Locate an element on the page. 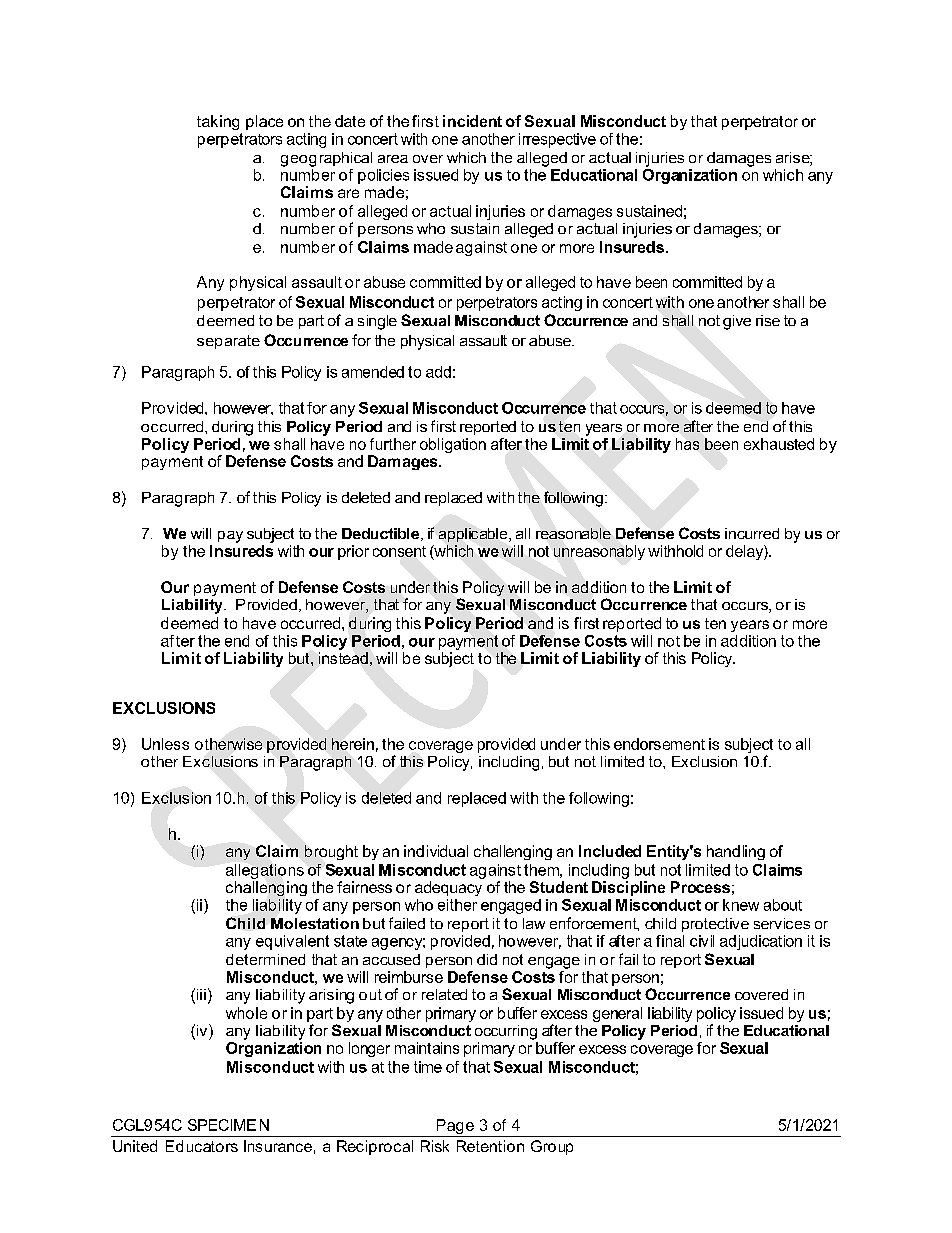  Unless is located at coordinates (165, 744).
